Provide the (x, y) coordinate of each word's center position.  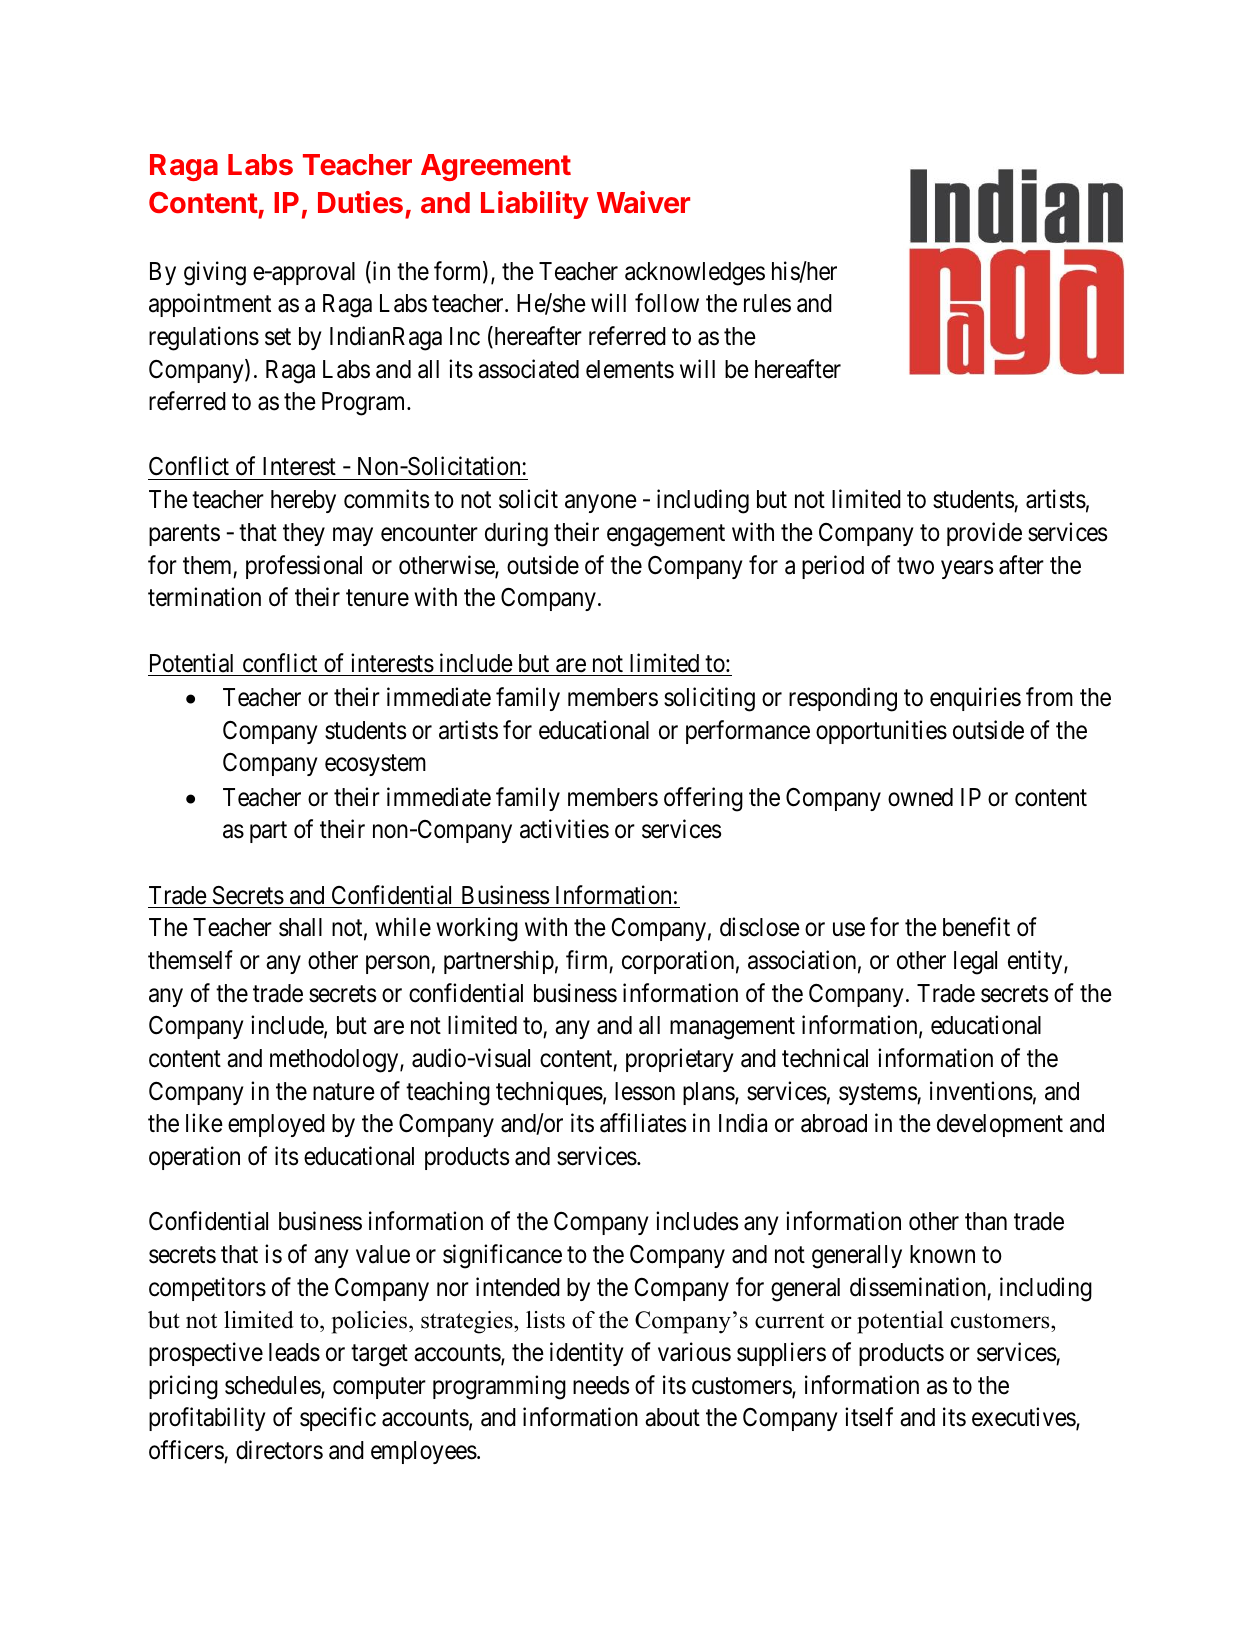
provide (984, 534)
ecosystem (375, 765)
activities (564, 829)
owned (920, 797)
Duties (360, 202)
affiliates (643, 1123)
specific (338, 1419)
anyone (601, 504)
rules (767, 303)
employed (276, 1125)
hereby (303, 501)
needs (601, 1385)
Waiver (643, 202)
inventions (981, 1091)
